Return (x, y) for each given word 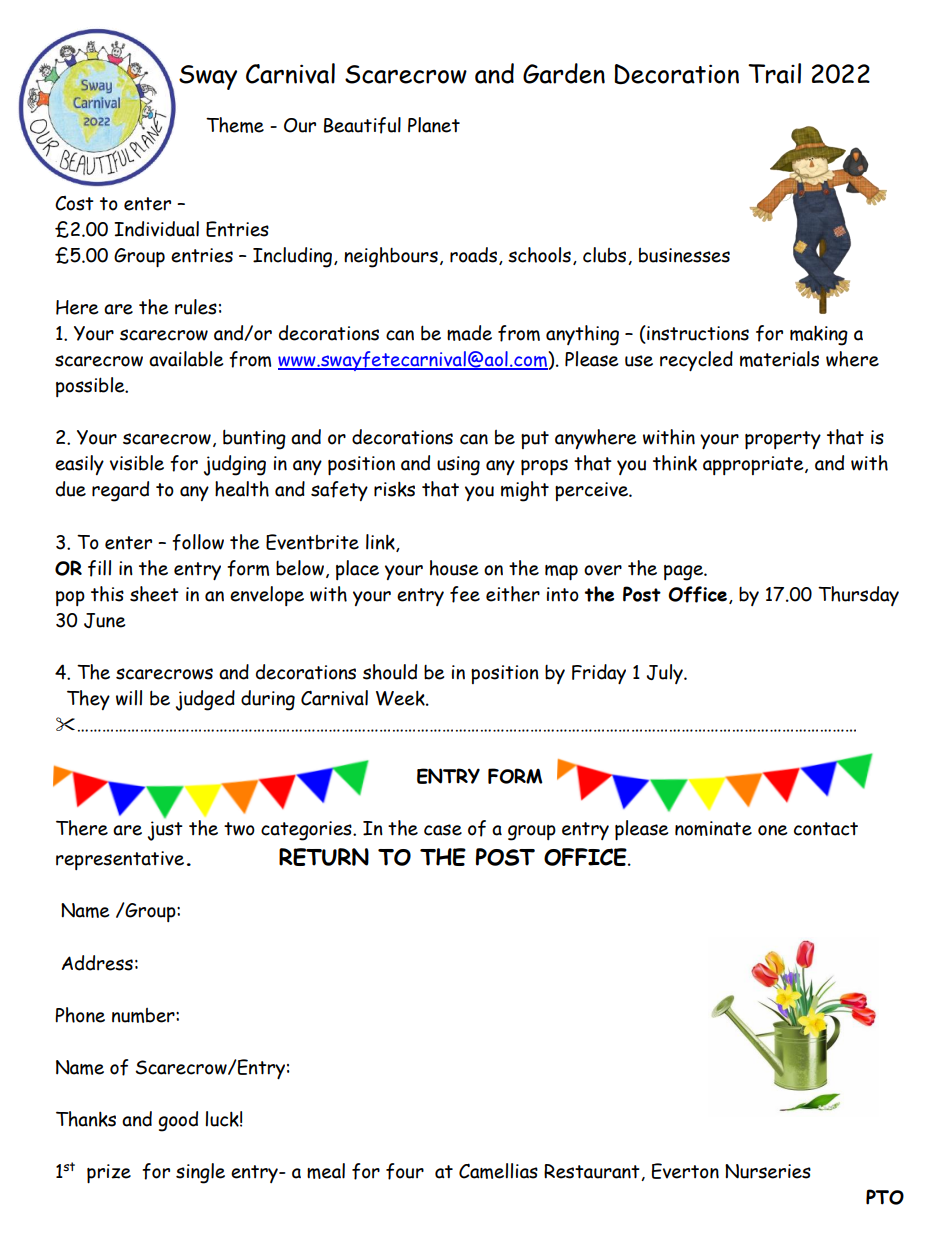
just (165, 831)
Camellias (498, 1171)
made (469, 333)
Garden (564, 73)
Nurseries (768, 1171)
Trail (774, 73)
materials (779, 359)
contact (826, 829)
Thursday (858, 596)
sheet (154, 594)
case (443, 830)
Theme (235, 125)
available (186, 359)
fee (465, 594)
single (200, 1173)
